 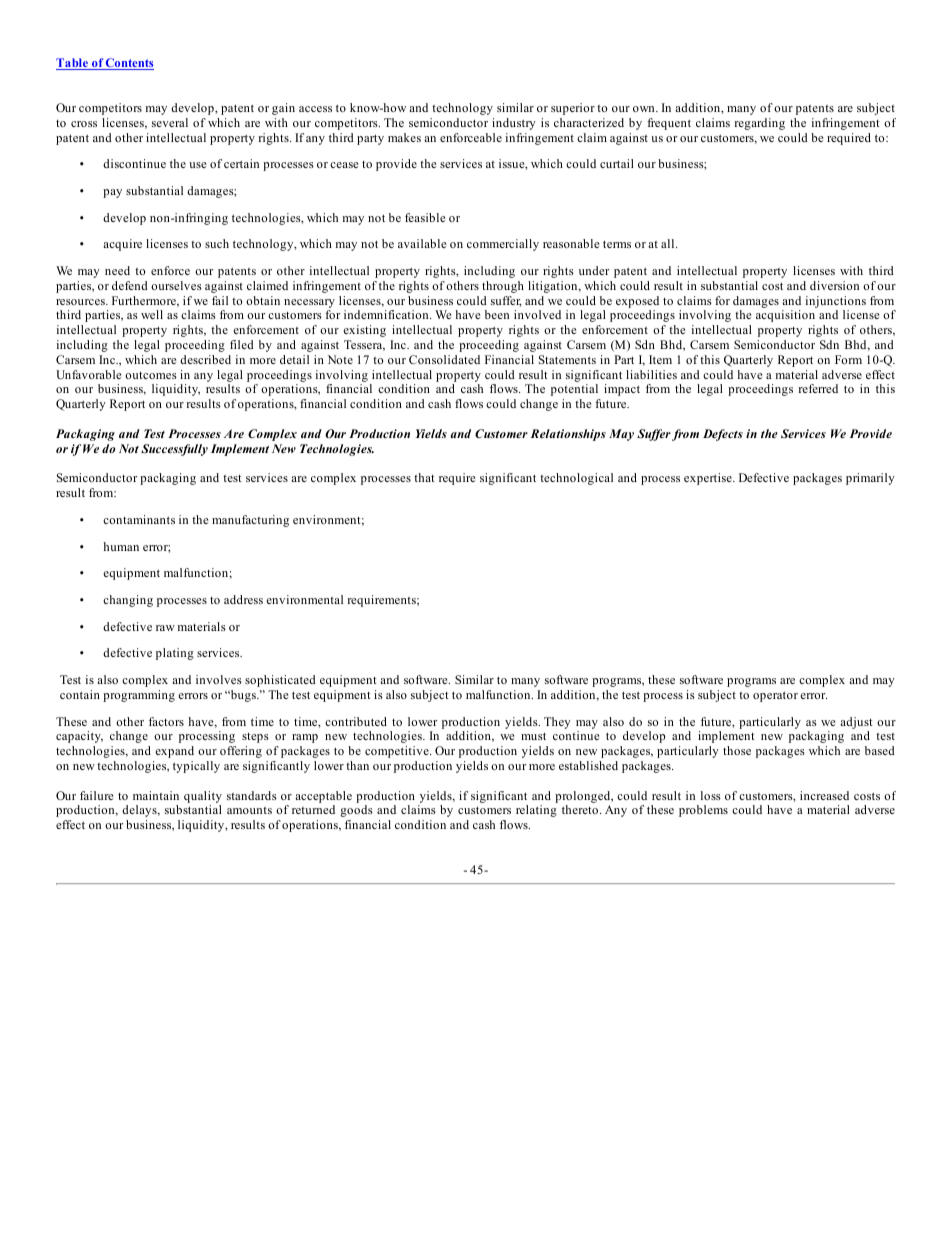 What do you see at coordinates (156, 795) in the document?
I see `maintain` at bounding box center [156, 795].
